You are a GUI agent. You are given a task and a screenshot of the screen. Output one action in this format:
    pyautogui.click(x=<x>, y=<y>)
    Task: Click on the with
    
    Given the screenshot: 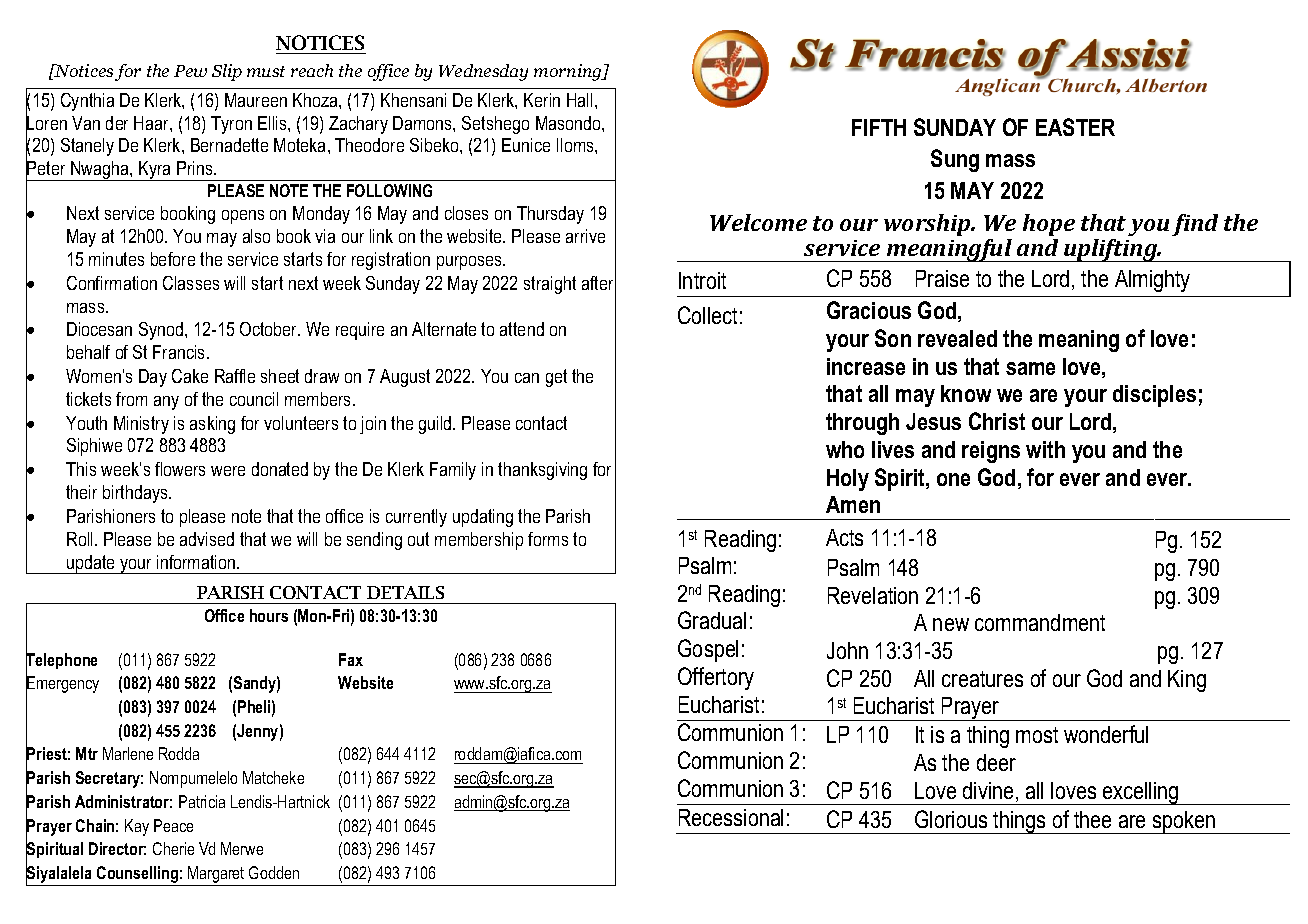 What is the action you would take?
    pyautogui.click(x=1045, y=449)
